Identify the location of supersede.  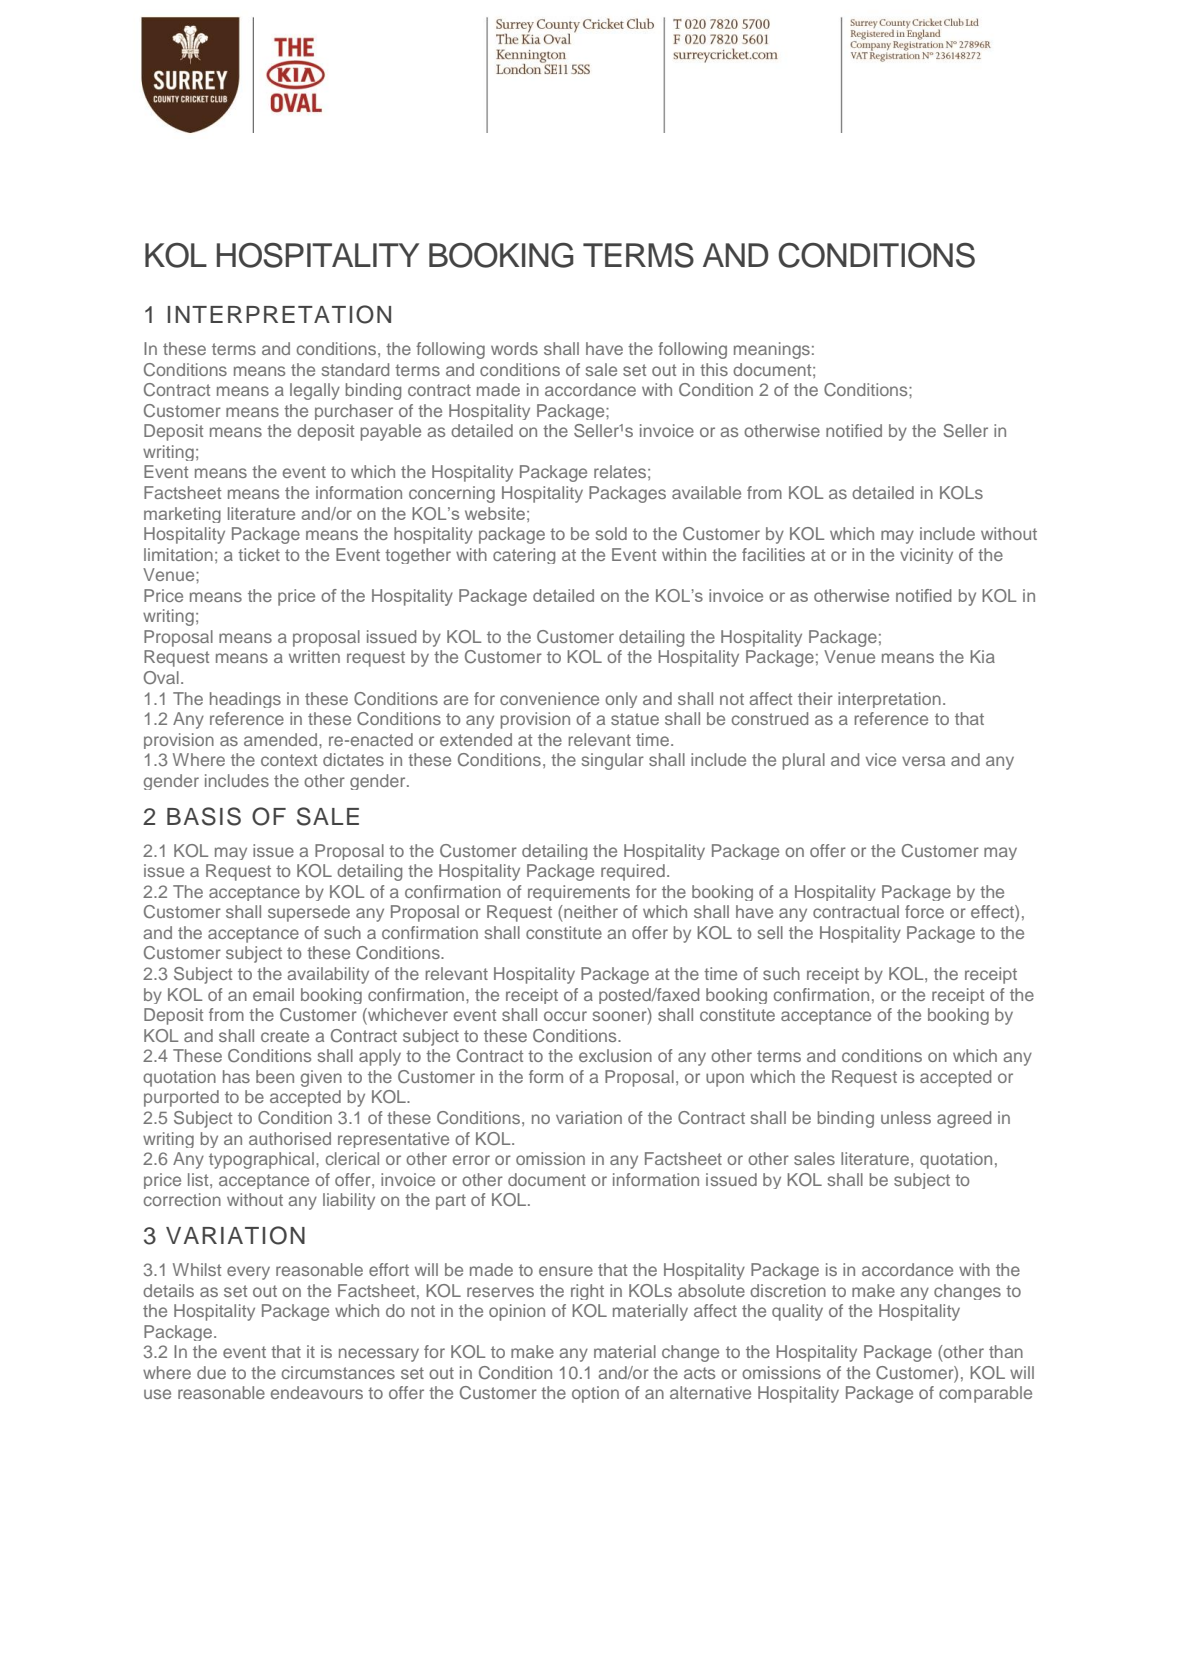
(309, 913).
